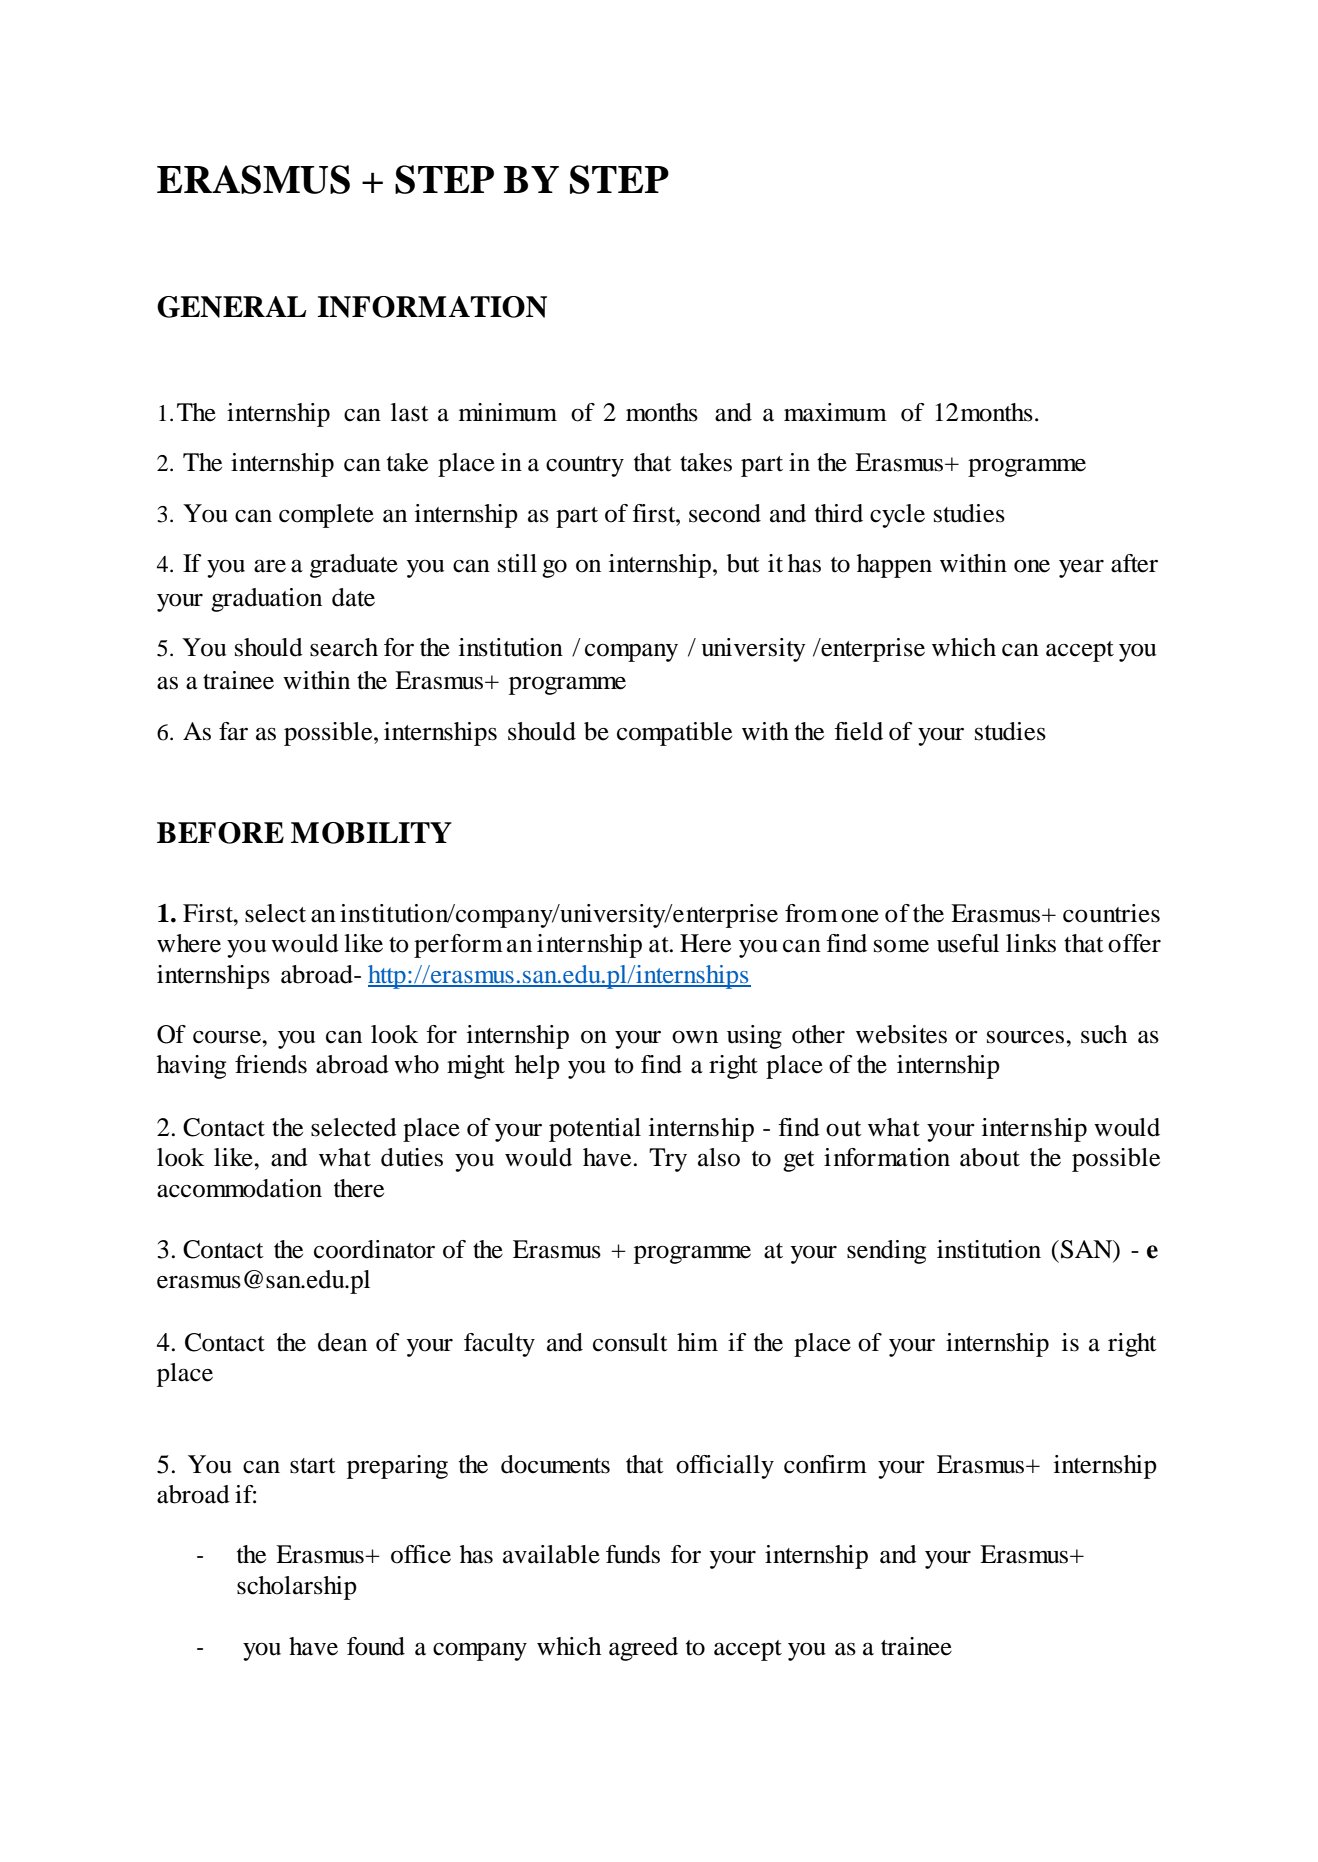 The width and height of the screenshot is (1318, 1862). I want to click on field, so click(858, 731).
